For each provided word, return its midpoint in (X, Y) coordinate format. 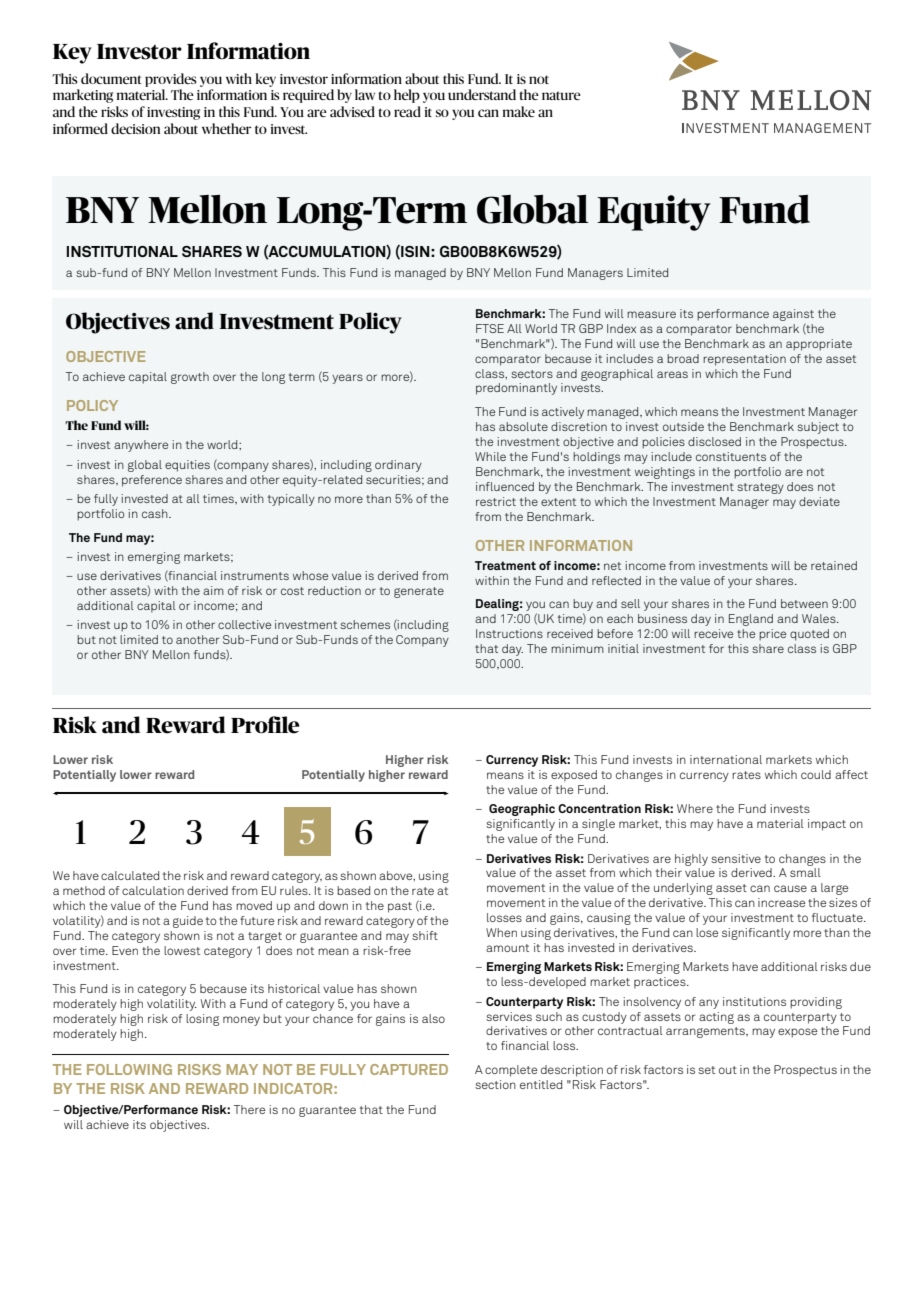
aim (213, 590)
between (804, 603)
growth (190, 378)
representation (744, 360)
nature (561, 95)
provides (171, 80)
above (397, 876)
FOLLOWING (129, 1069)
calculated (130, 875)
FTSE (490, 328)
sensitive (736, 858)
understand (482, 94)
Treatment (505, 565)
